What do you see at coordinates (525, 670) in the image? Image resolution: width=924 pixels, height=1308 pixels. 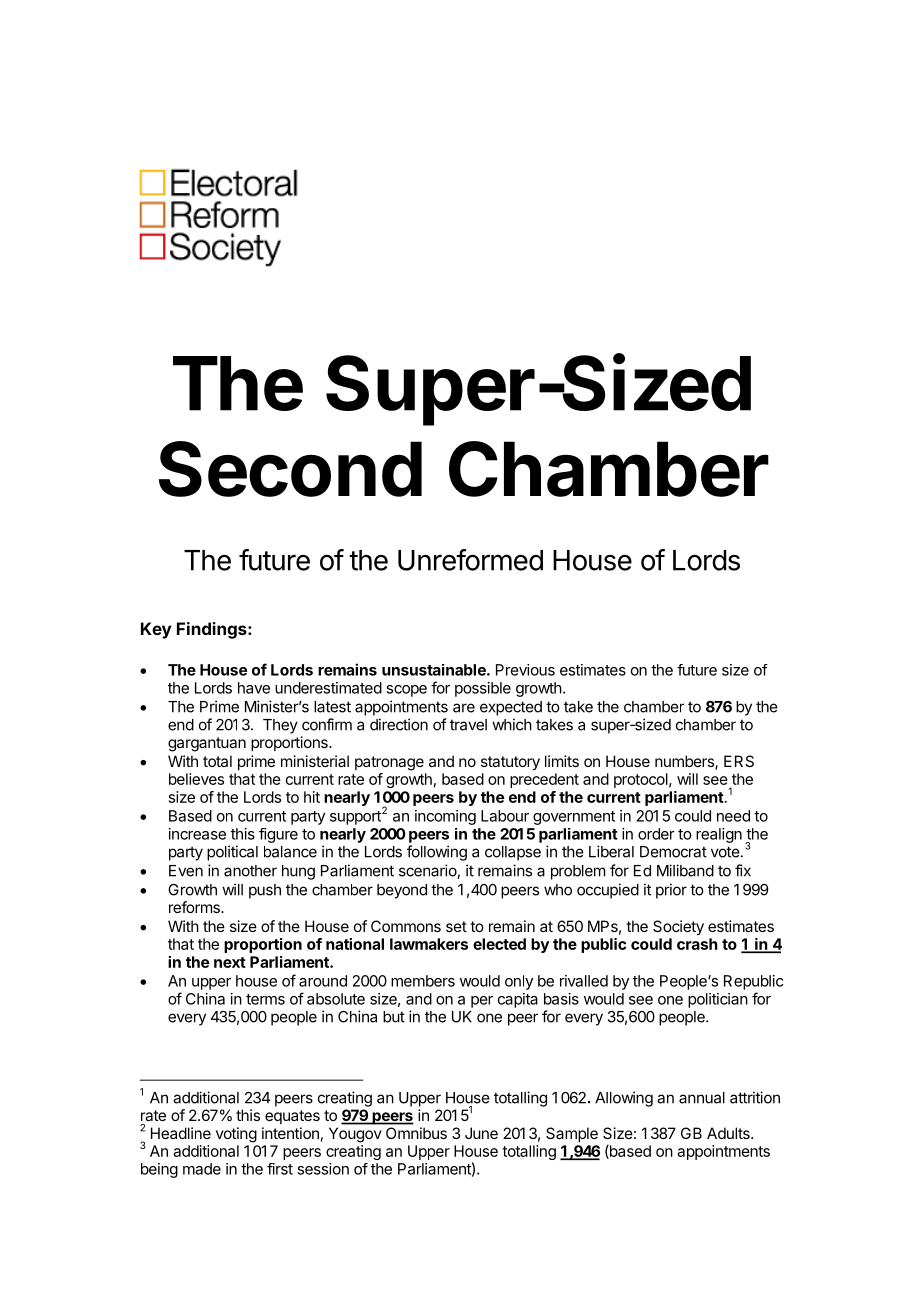 I see `Previous` at bounding box center [525, 670].
